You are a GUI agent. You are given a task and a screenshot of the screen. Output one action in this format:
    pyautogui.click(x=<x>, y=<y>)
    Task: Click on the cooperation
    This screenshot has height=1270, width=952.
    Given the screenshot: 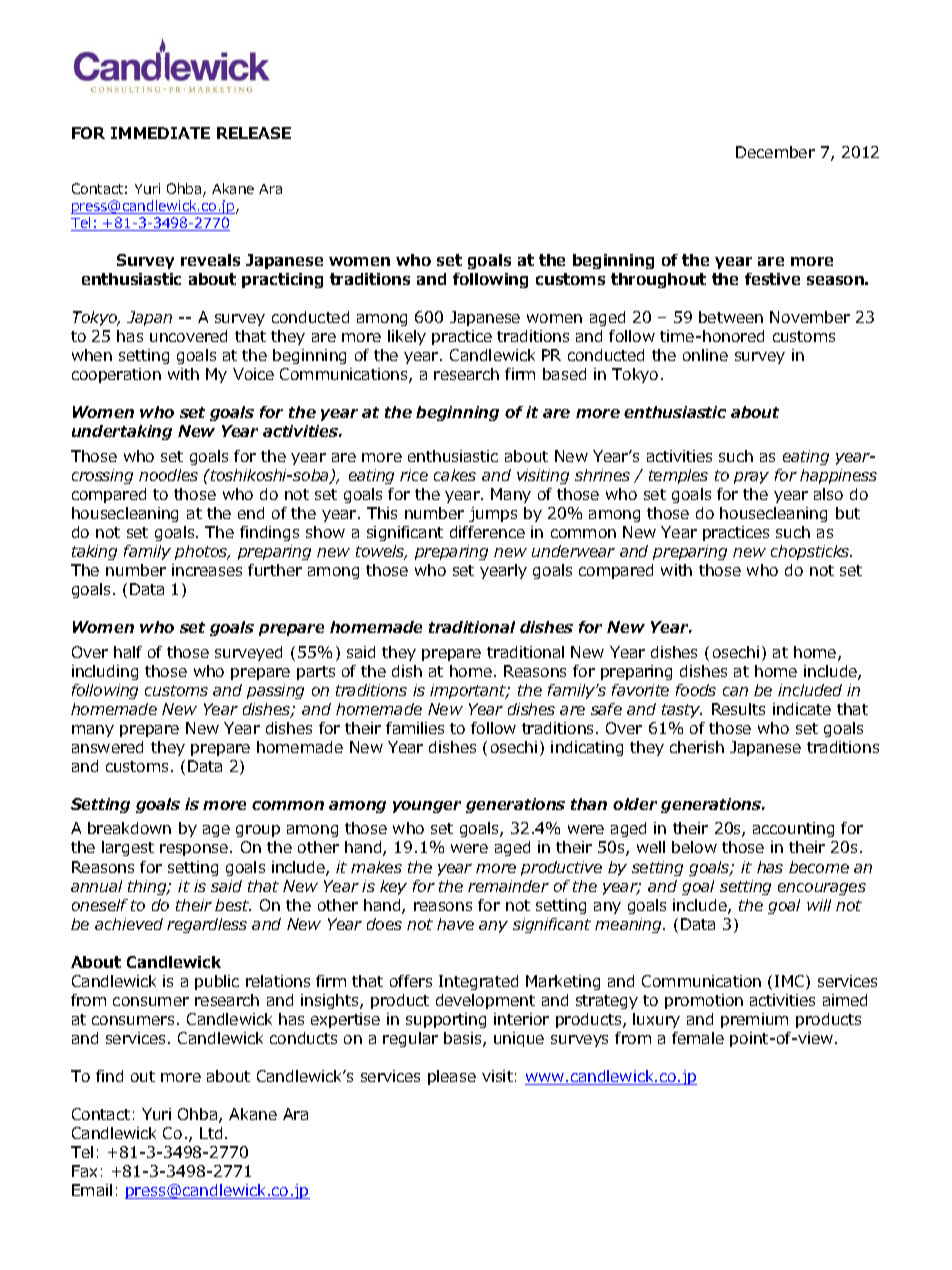 What is the action you would take?
    pyautogui.click(x=116, y=375)
